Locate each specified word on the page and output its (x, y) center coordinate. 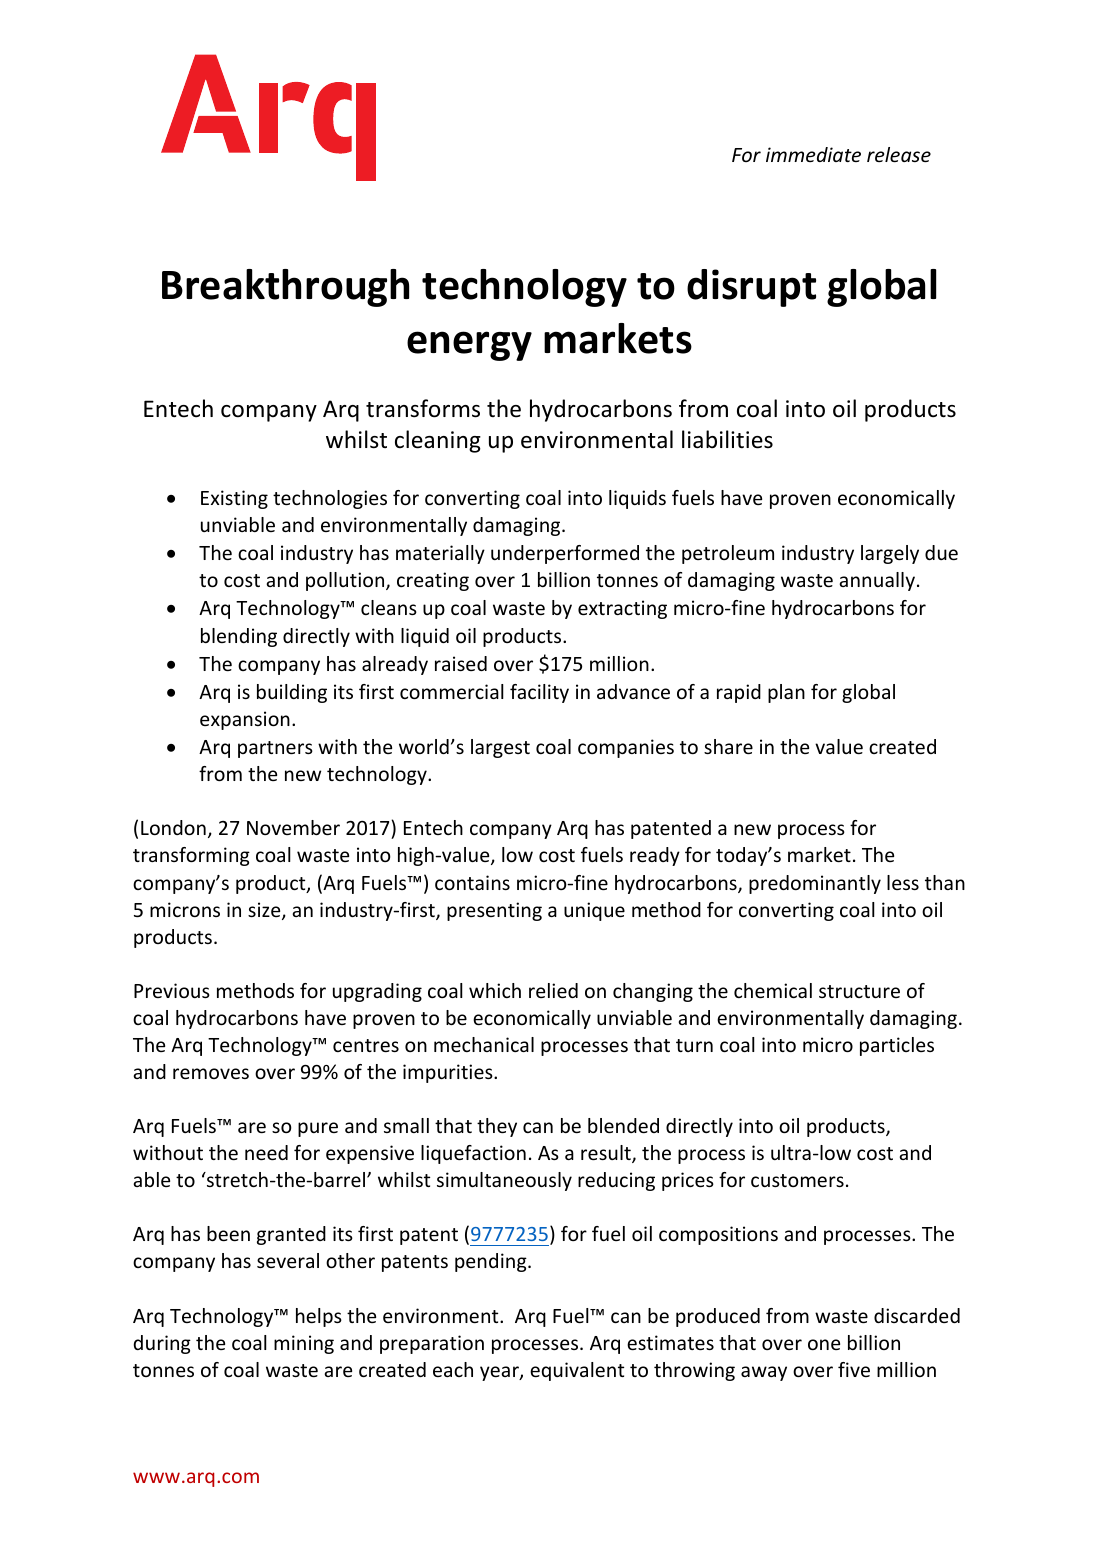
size (265, 911)
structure (859, 991)
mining (304, 1344)
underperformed (565, 554)
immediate (813, 154)
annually (877, 581)
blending (239, 637)
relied (553, 990)
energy (469, 346)
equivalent (577, 1371)
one (824, 1344)
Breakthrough (285, 288)
